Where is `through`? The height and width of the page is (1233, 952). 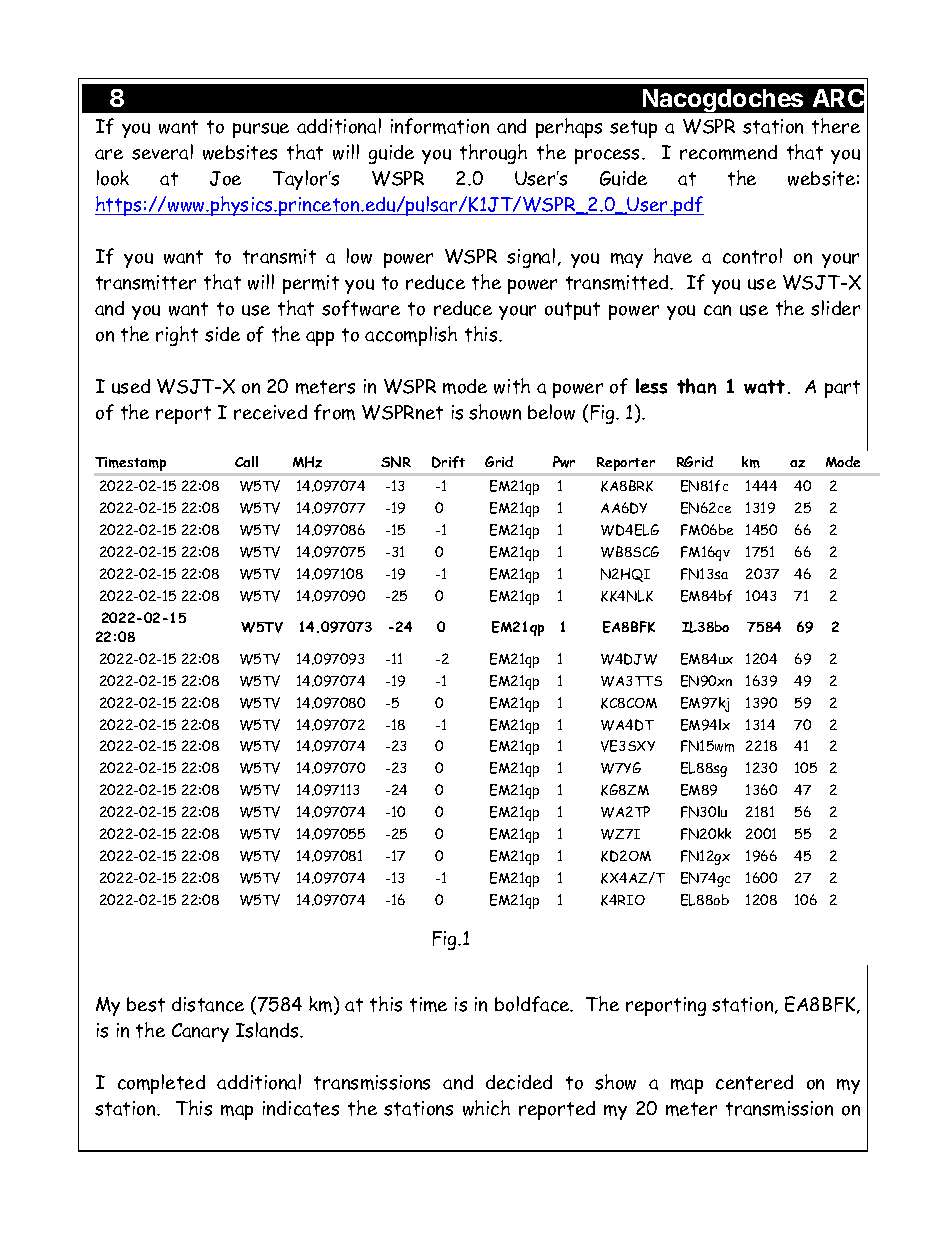 through is located at coordinates (493, 154).
